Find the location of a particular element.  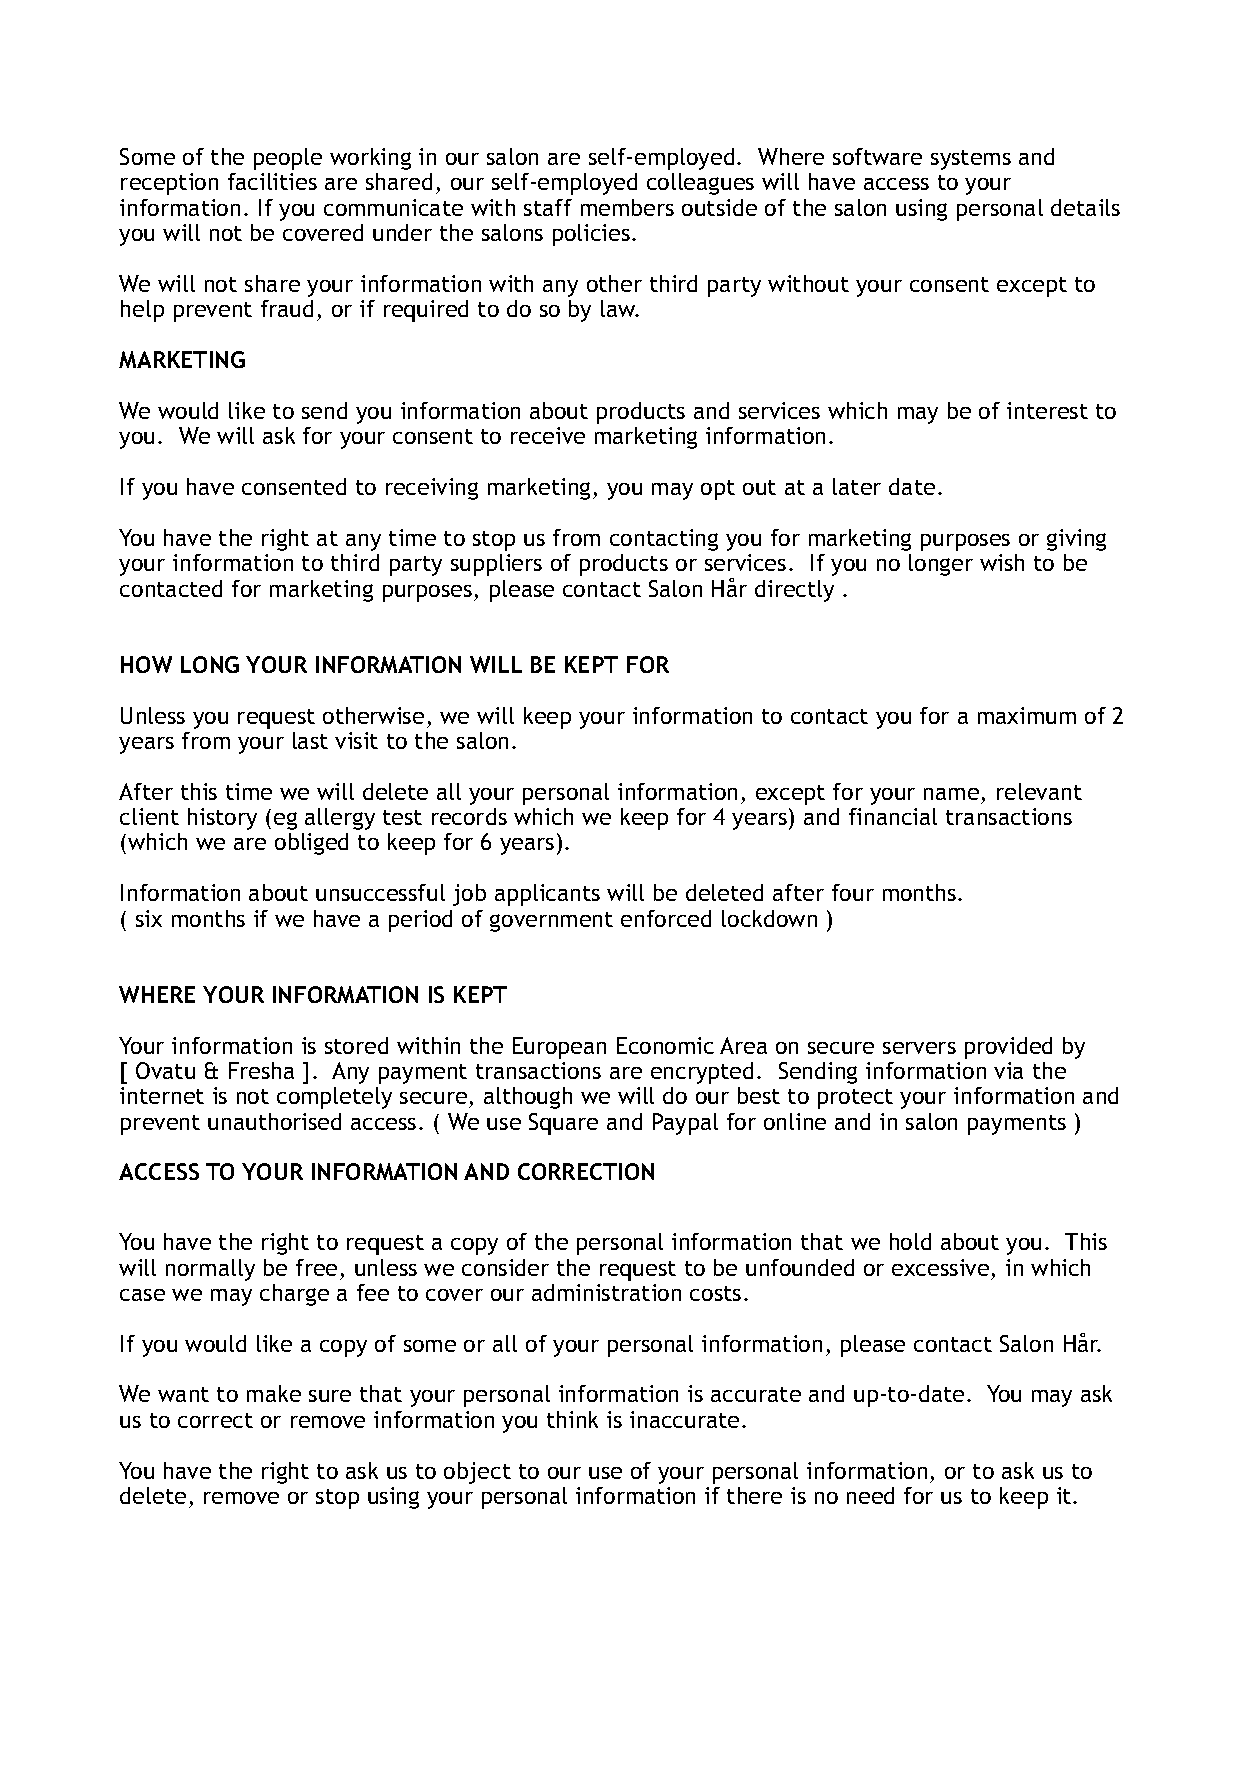

facilities is located at coordinates (272, 181).
